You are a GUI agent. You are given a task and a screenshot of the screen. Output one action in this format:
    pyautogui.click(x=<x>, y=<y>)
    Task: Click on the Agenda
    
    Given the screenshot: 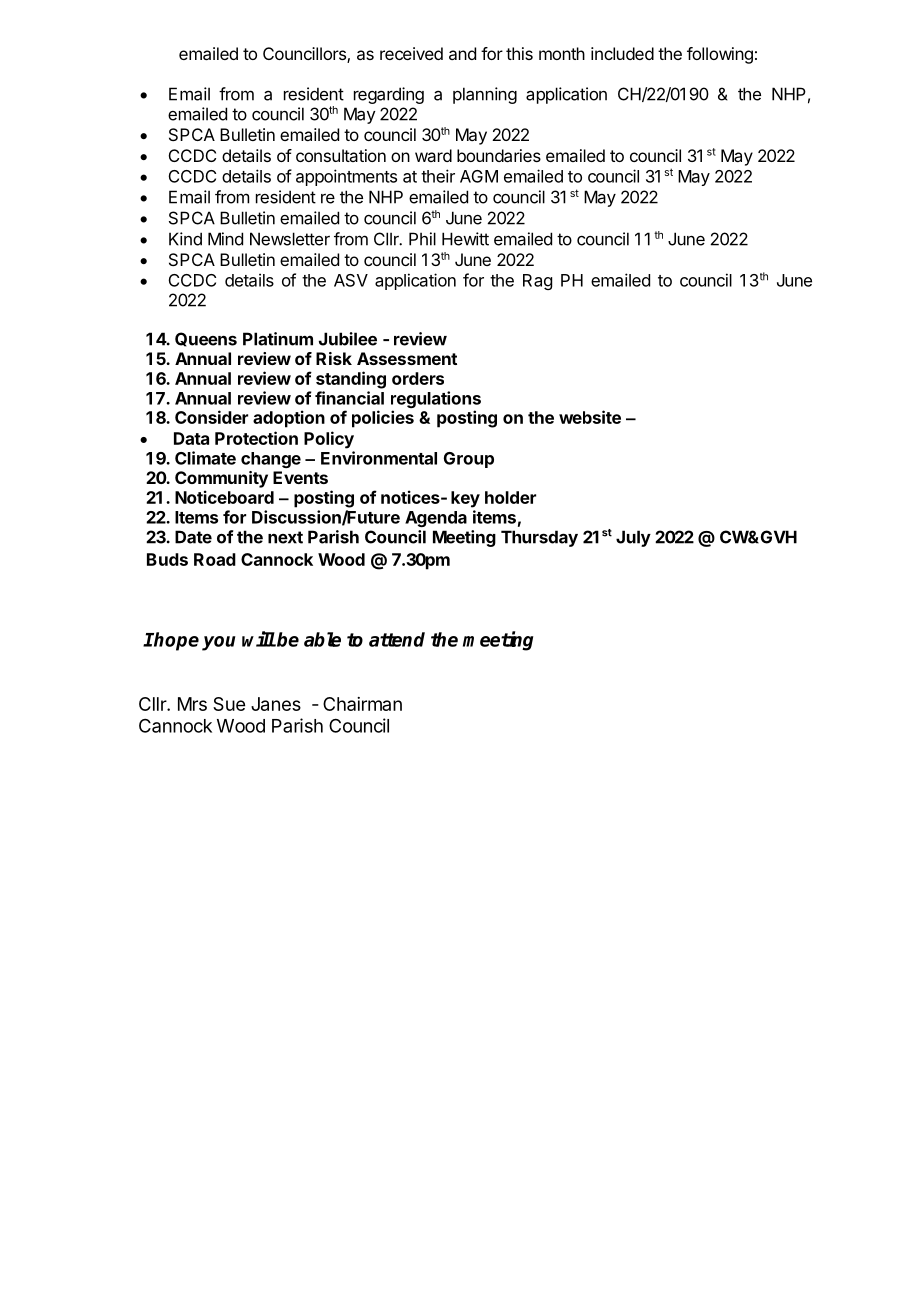 What is the action you would take?
    pyautogui.click(x=436, y=519)
